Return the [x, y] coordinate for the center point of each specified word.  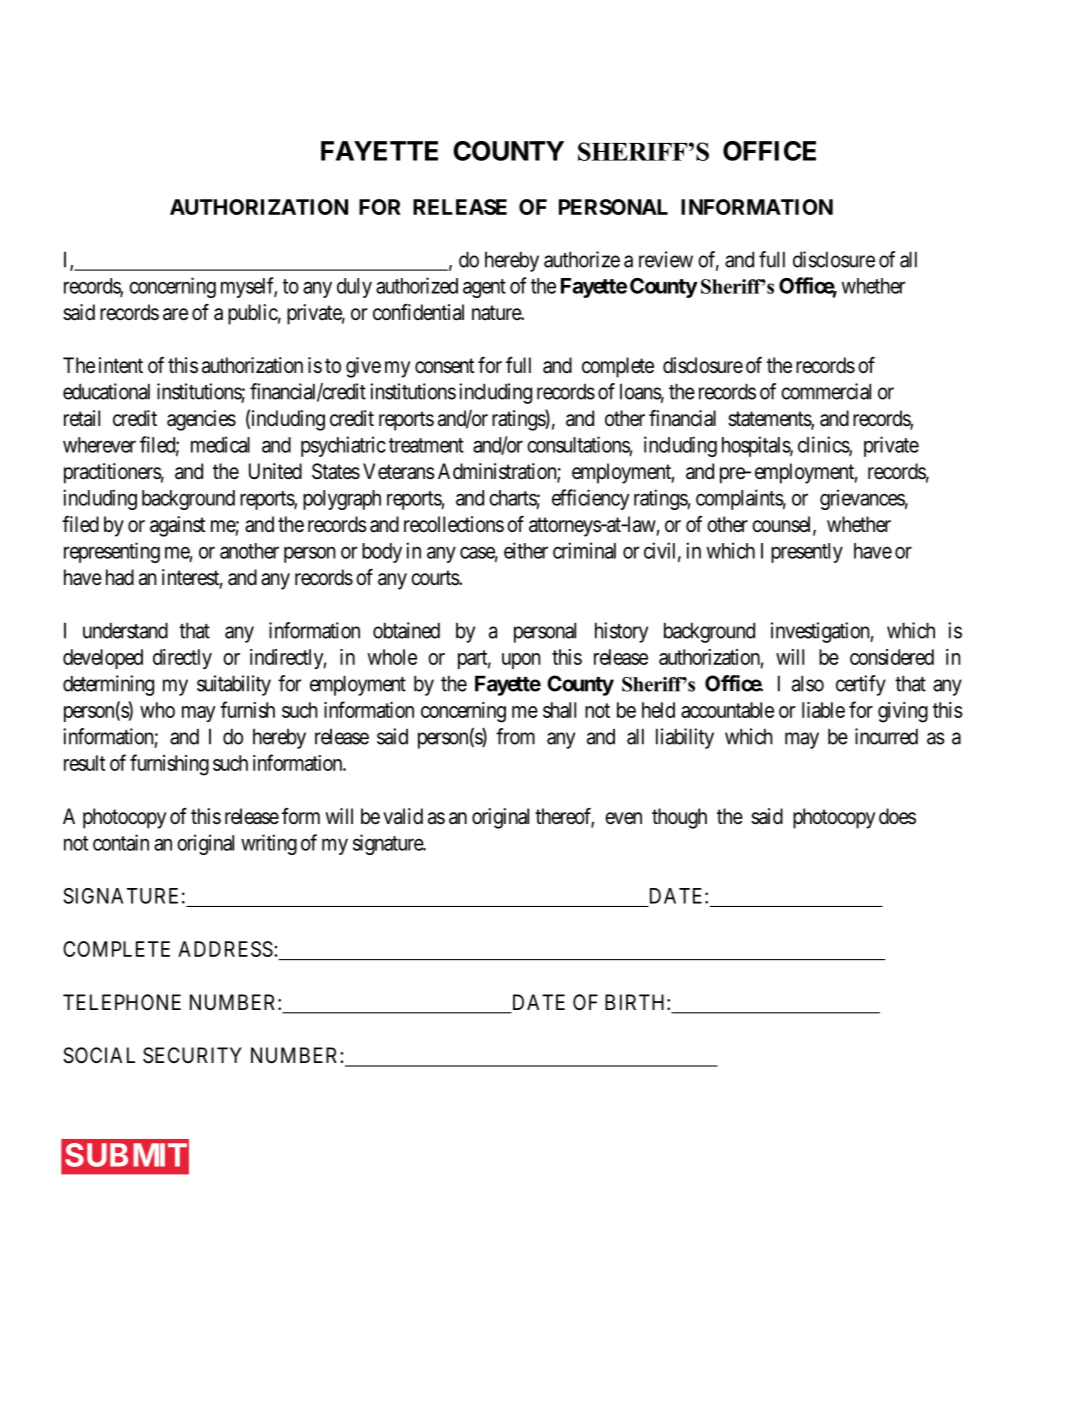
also [808, 683]
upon [521, 661]
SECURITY [192, 1055]
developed [103, 659]
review [666, 259]
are [175, 314]
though [679, 818]
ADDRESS [225, 949]
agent [484, 288]
